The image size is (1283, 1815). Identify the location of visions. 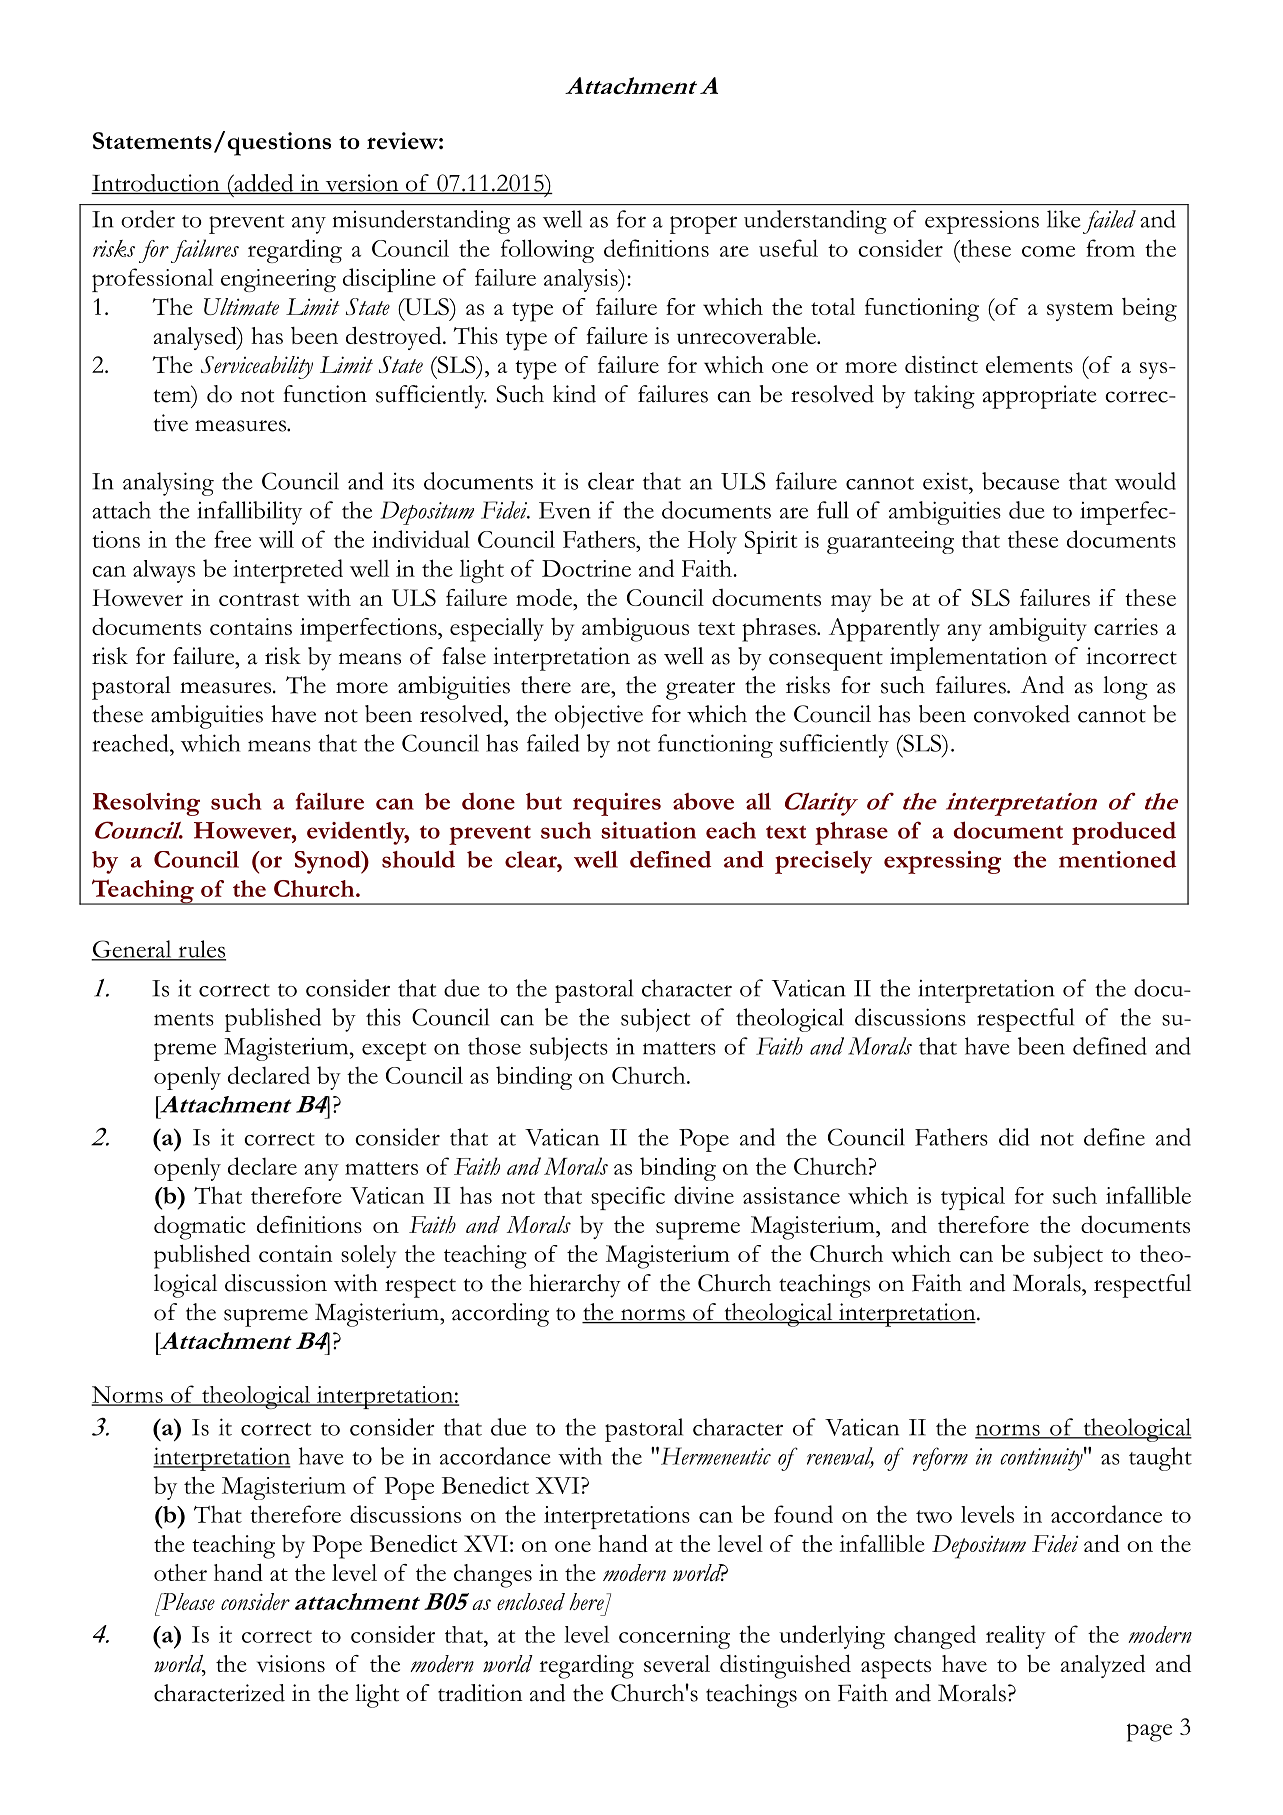
(291, 1663).
